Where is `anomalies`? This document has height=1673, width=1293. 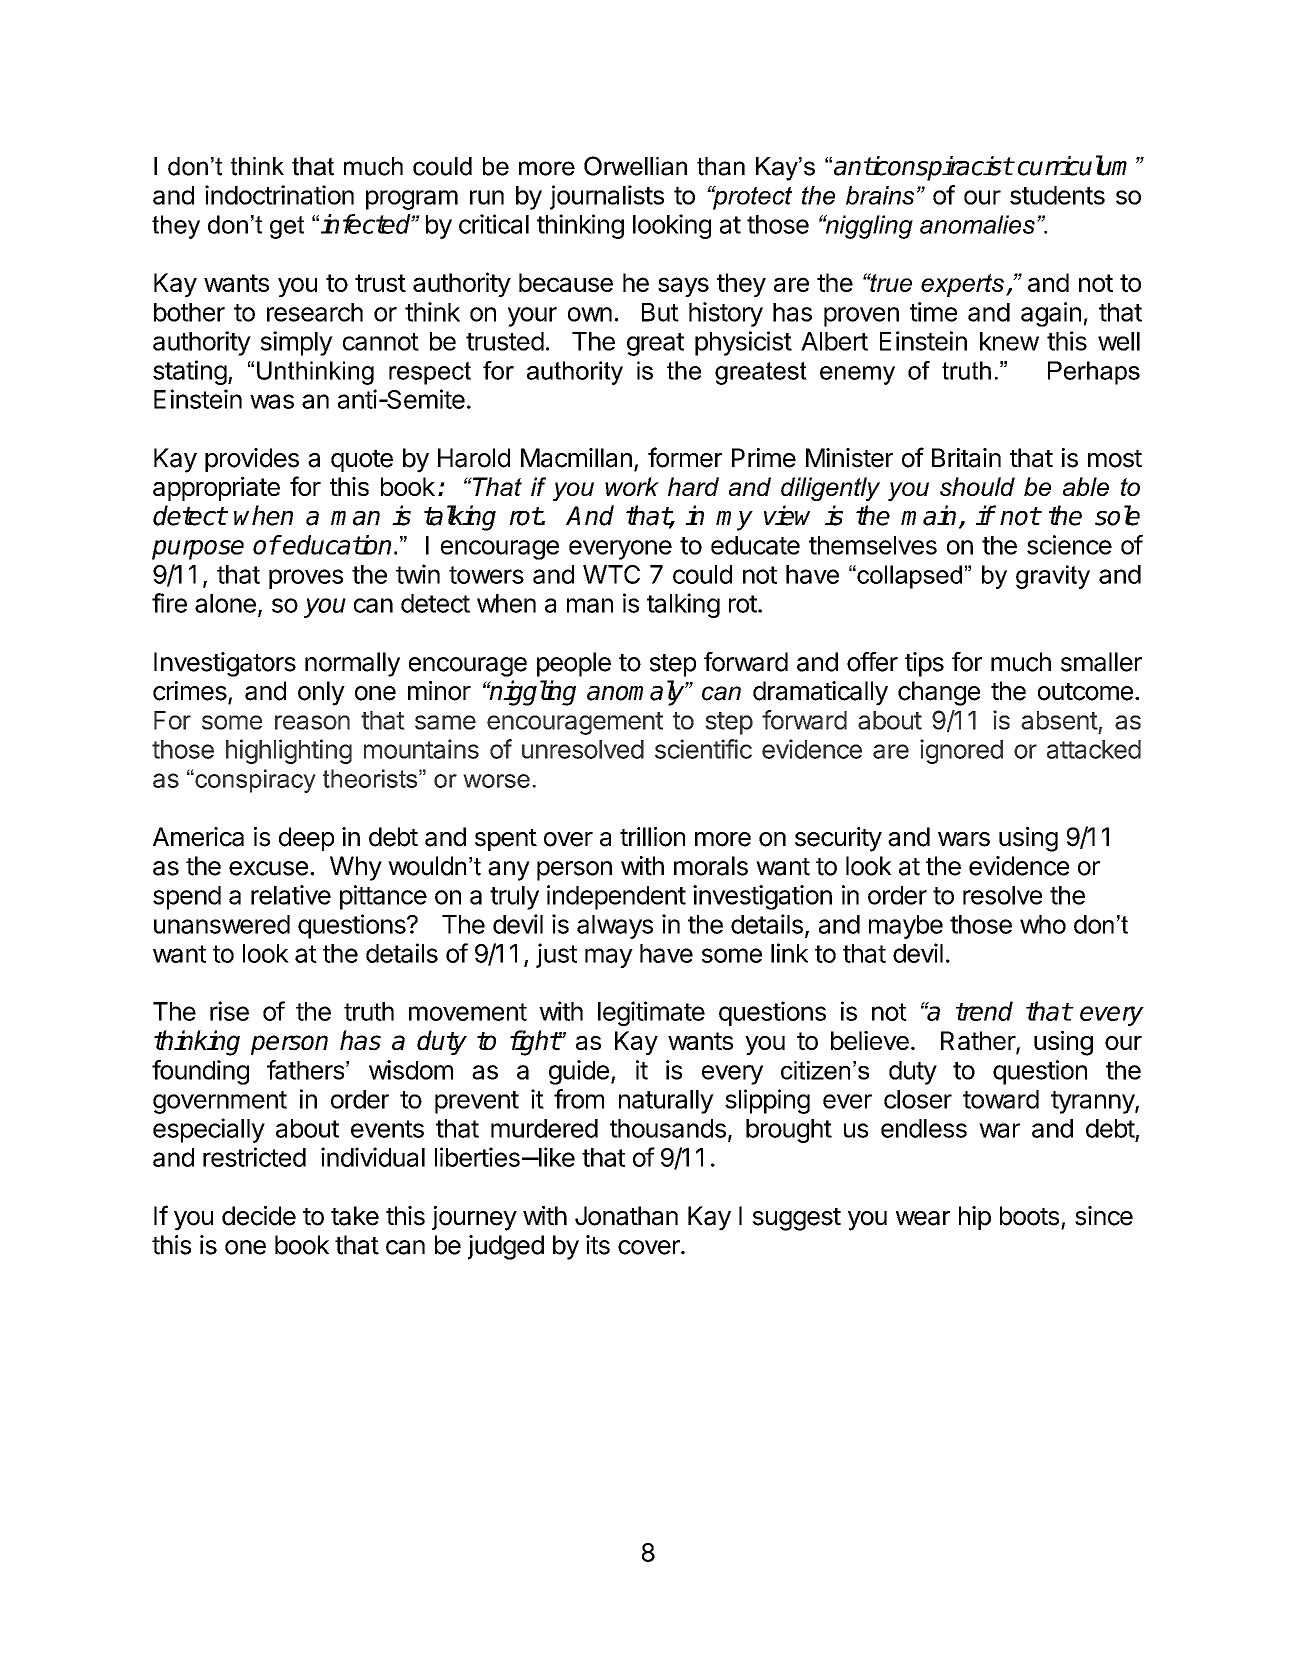 anomalies is located at coordinates (977, 224).
